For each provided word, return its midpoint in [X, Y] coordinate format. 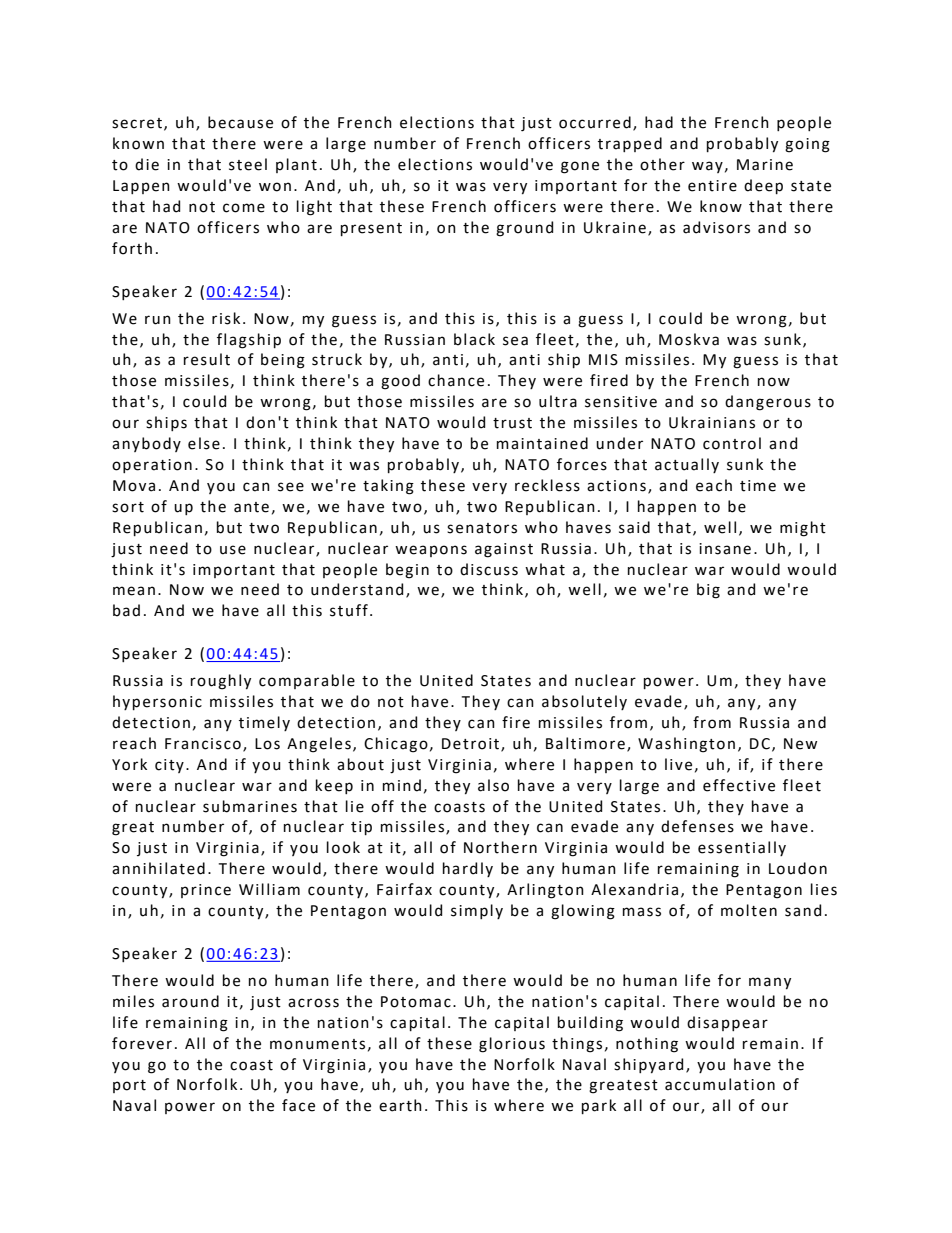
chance [456, 380]
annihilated [158, 868]
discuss [489, 569]
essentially [742, 848]
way [707, 167]
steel [248, 164]
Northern [500, 847]
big [708, 591]
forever [142, 1043]
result [207, 359]
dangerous [768, 403]
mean [134, 591]
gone [580, 167]
